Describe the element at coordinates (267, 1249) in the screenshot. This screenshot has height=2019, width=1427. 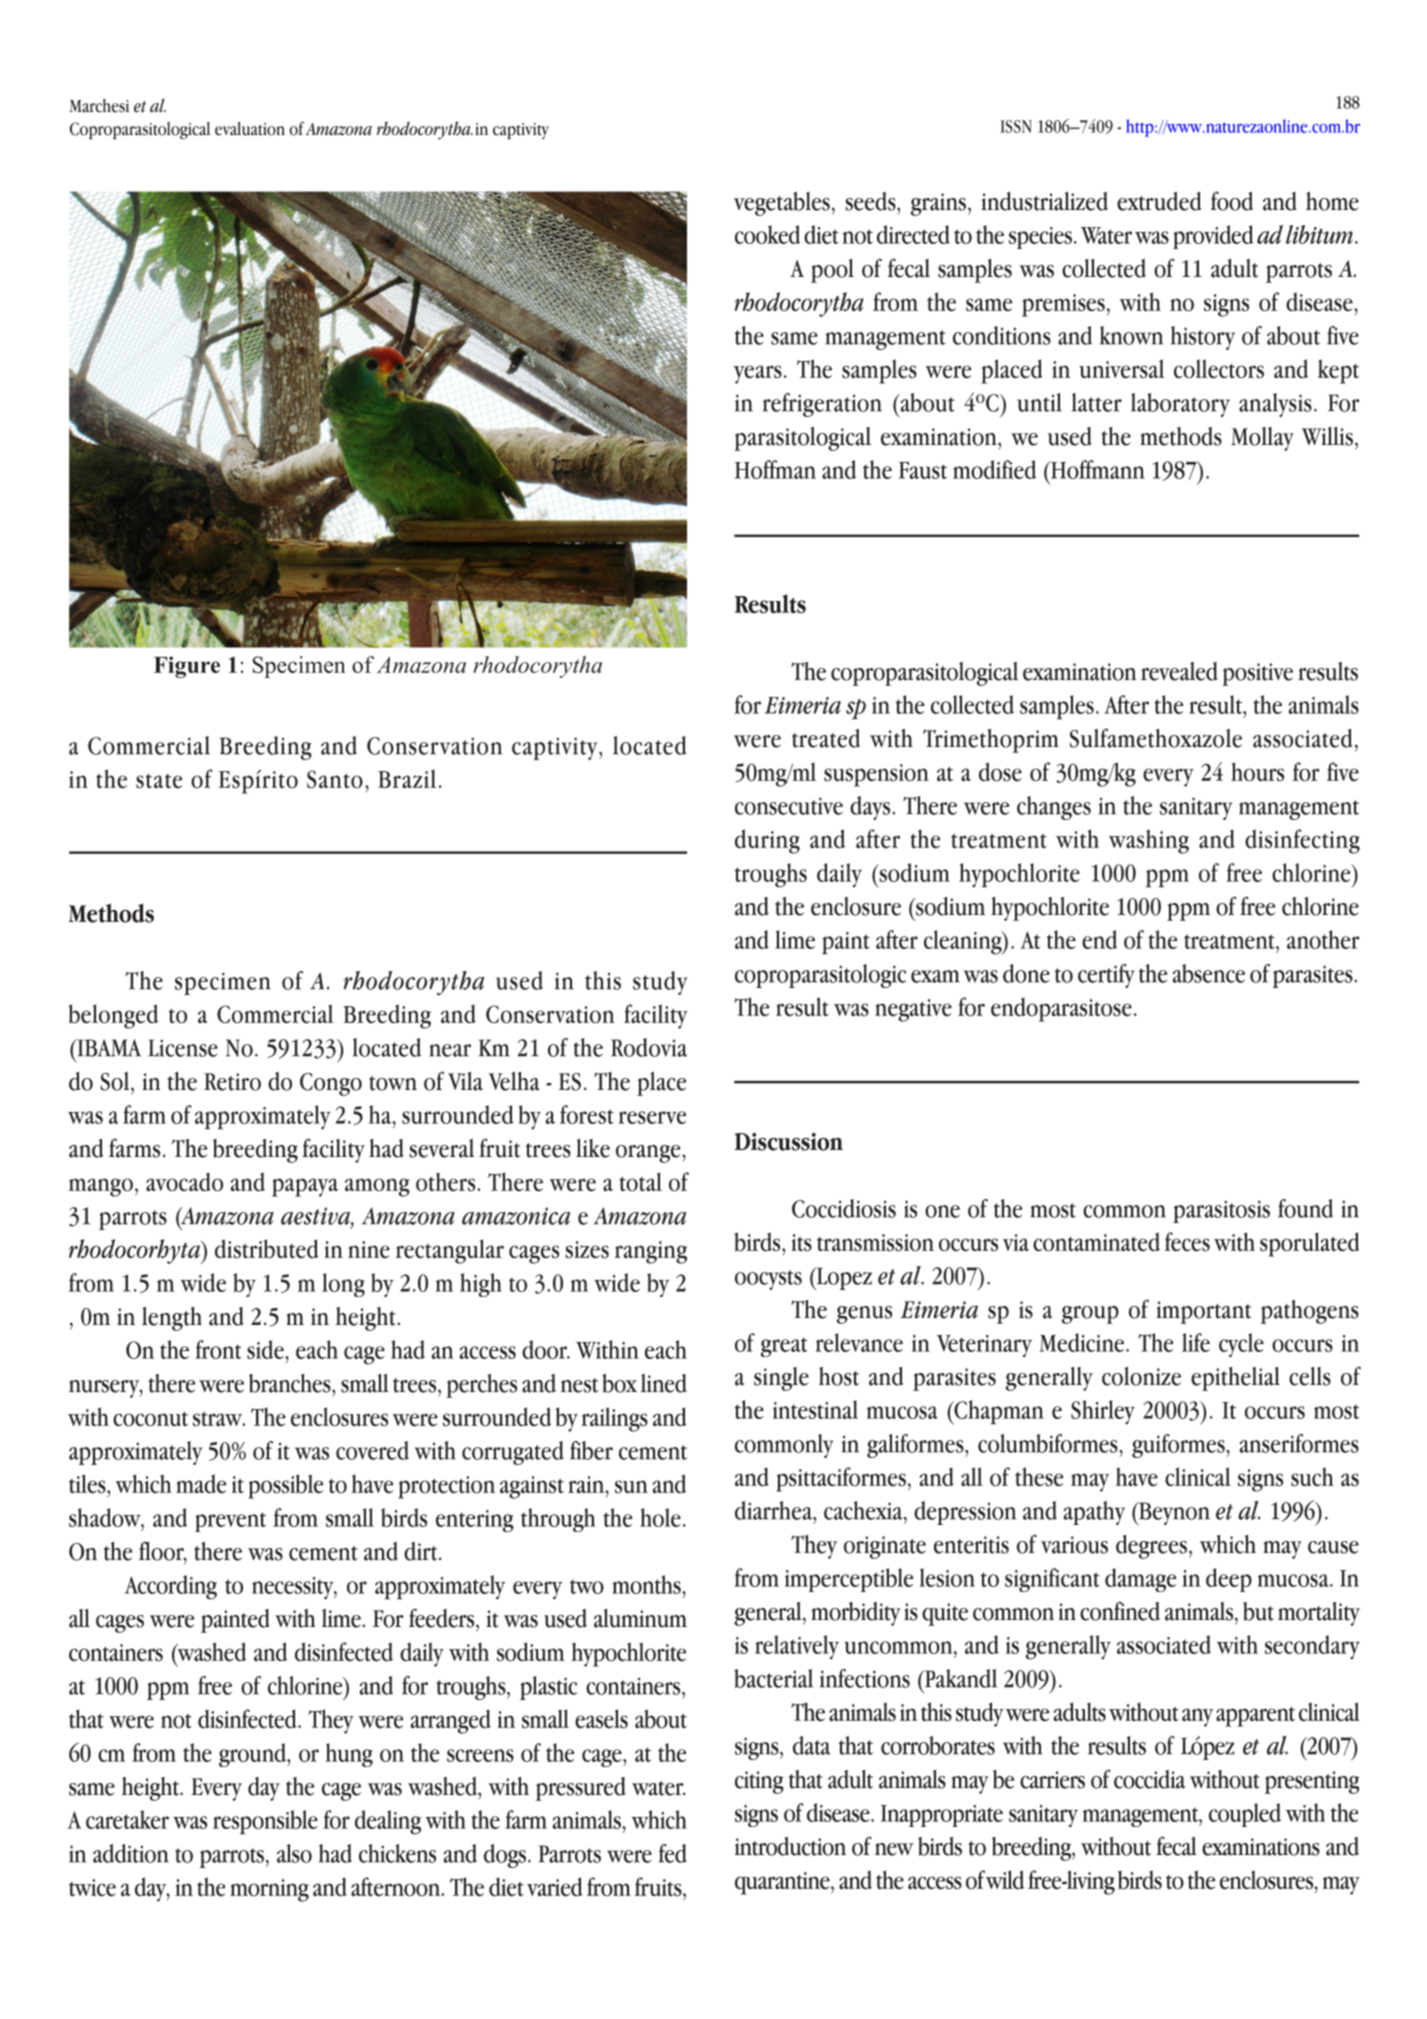
I see `distributed` at that location.
